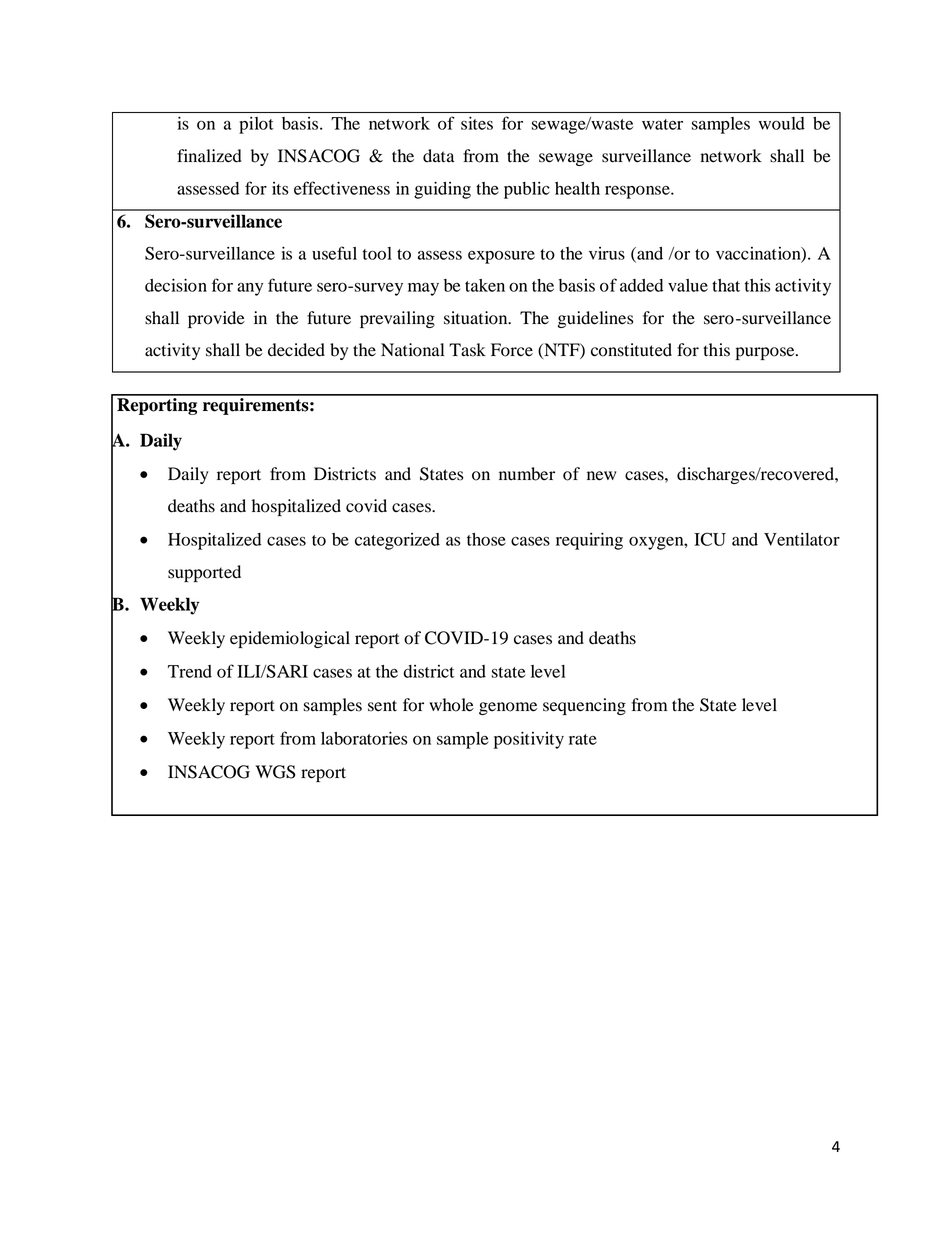 The image size is (952, 1233). What do you see at coordinates (486, 539) in the document?
I see `those` at bounding box center [486, 539].
